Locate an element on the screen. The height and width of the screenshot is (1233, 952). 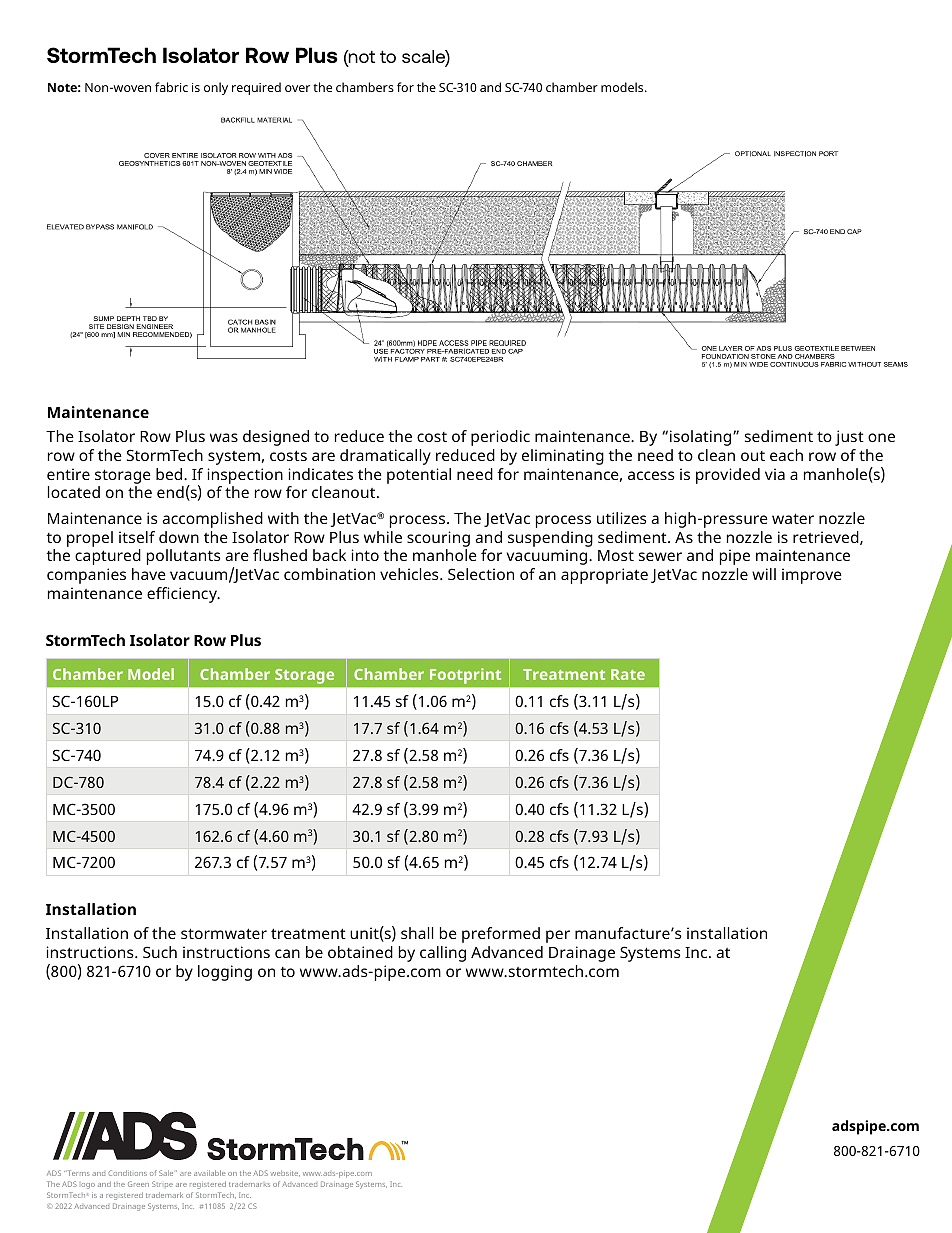
just is located at coordinates (849, 438).
